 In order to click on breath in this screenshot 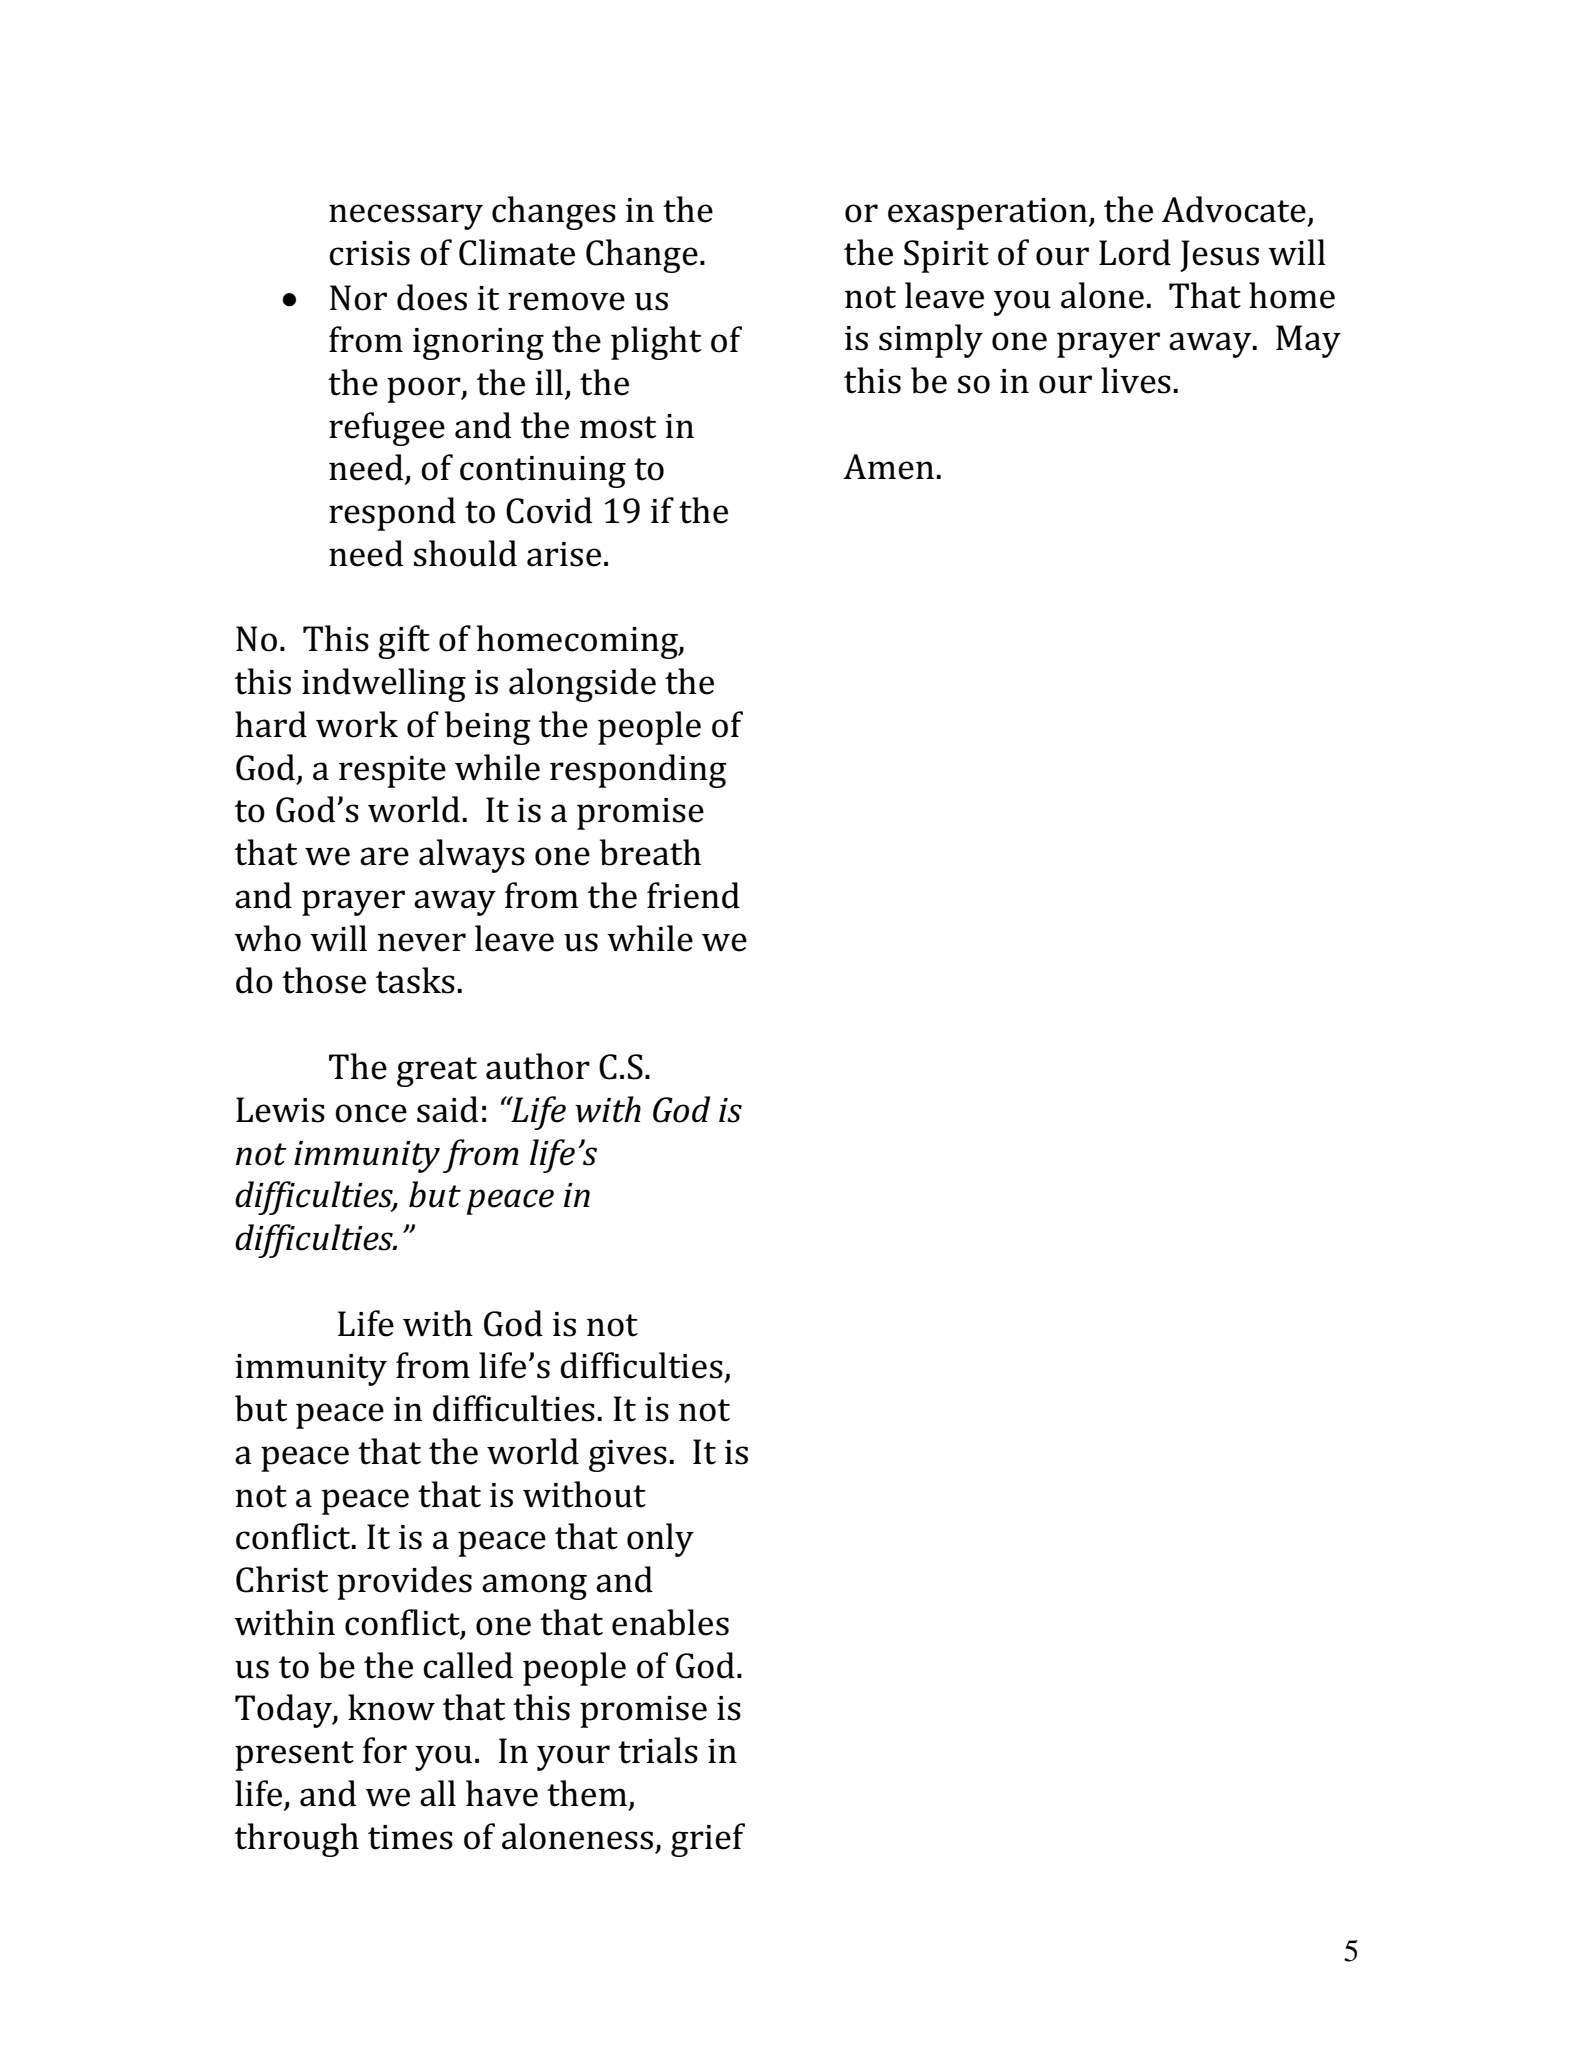, I will do `click(650, 852)`.
